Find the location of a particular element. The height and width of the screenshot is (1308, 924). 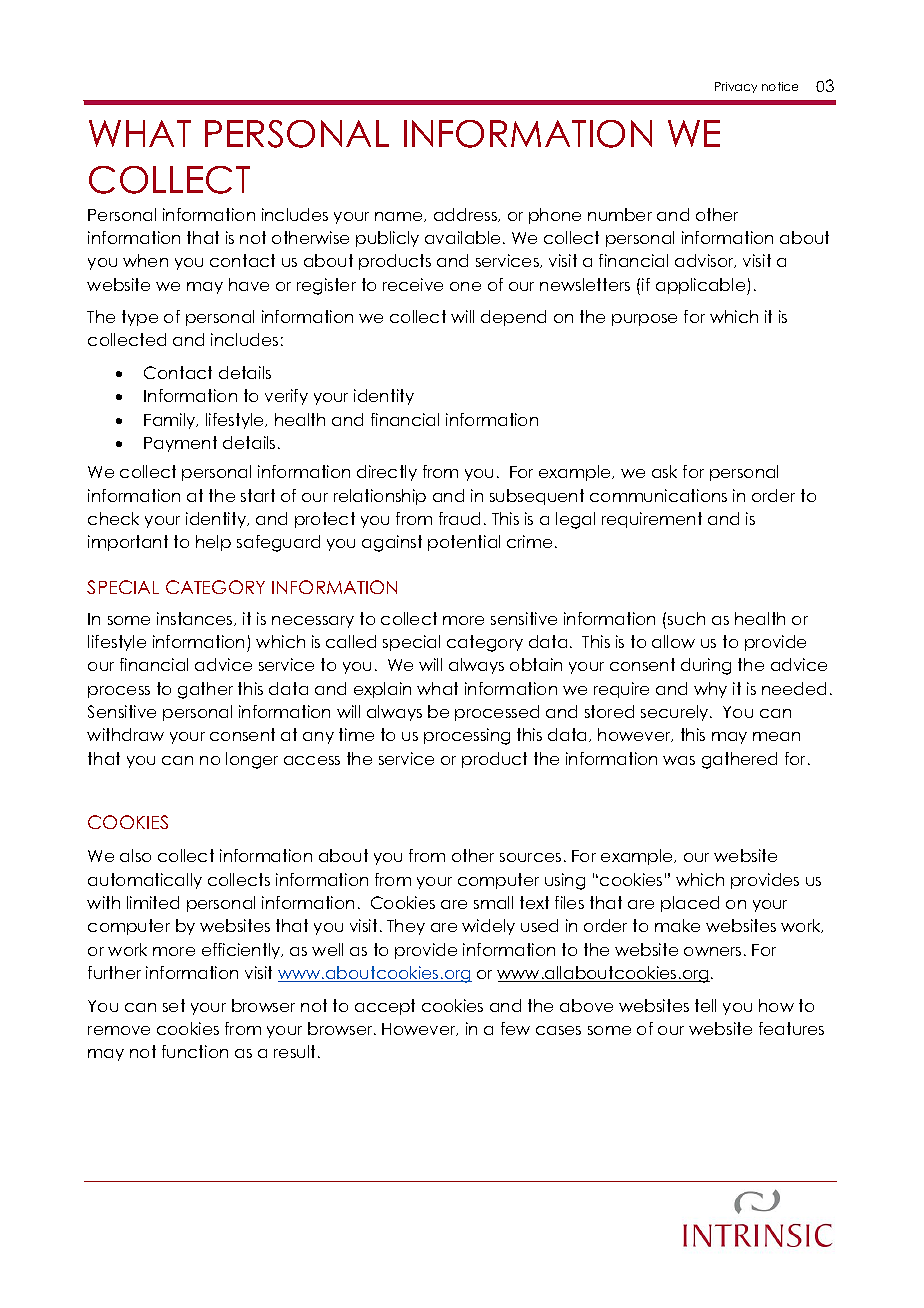

such is located at coordinates (686, 618).
